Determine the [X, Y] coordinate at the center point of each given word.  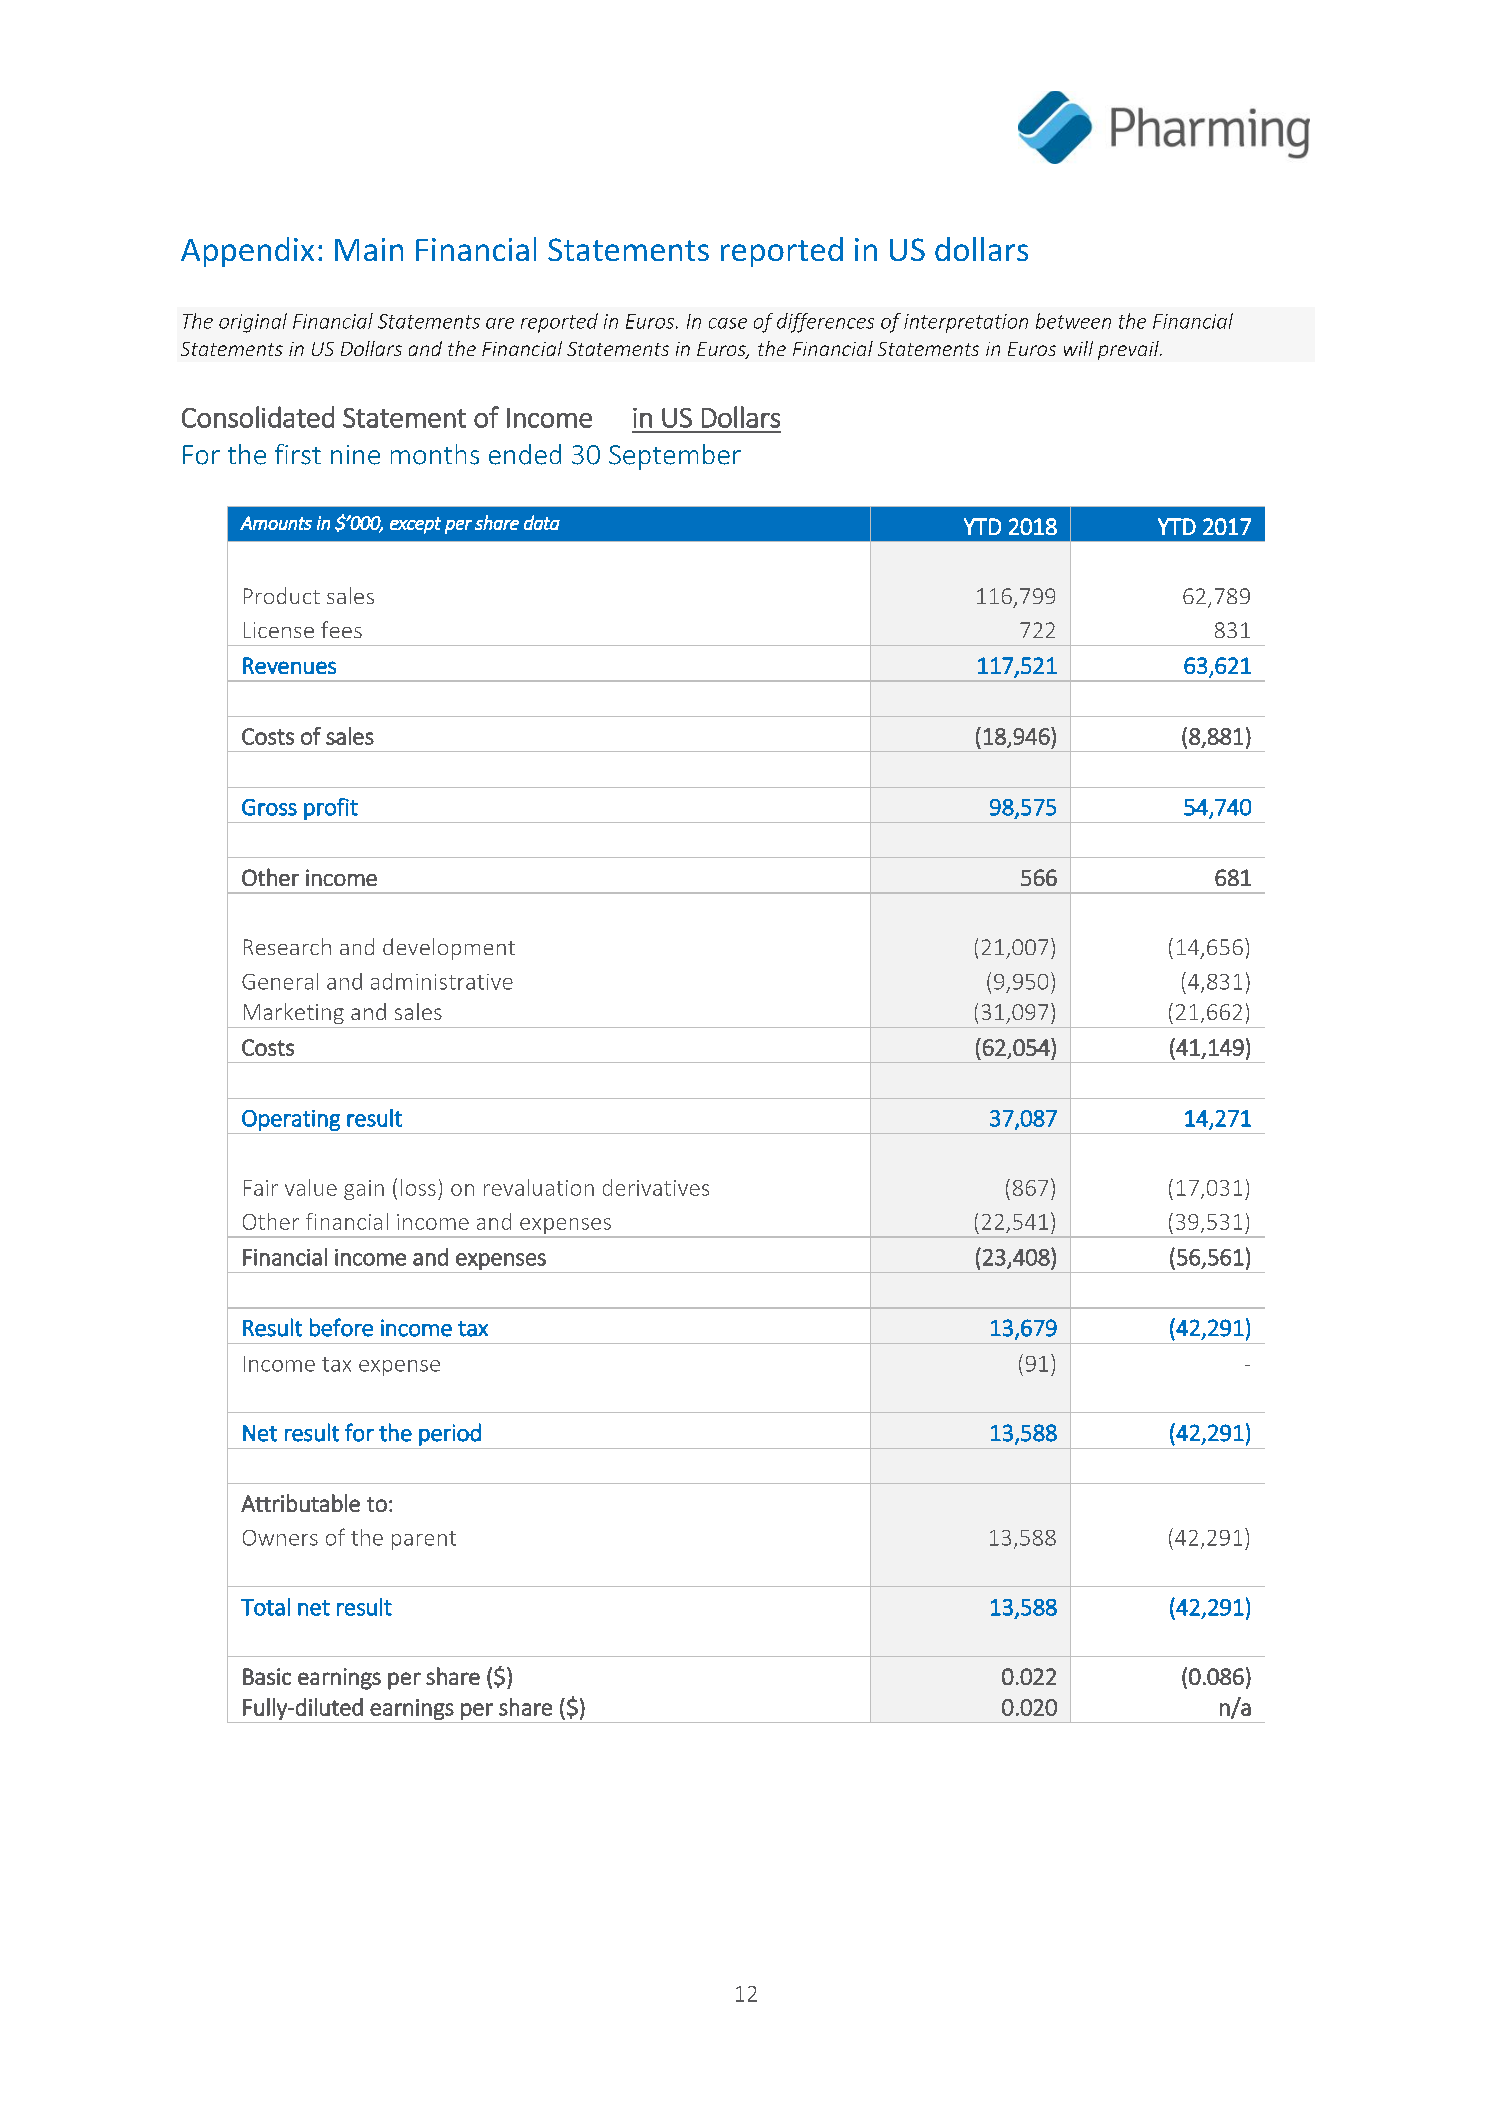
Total [265, 1607]
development [449, 949]
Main [369, 249]
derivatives [656, 1187]
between [1073, 321]
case [728, 323]
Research [287, 946]
